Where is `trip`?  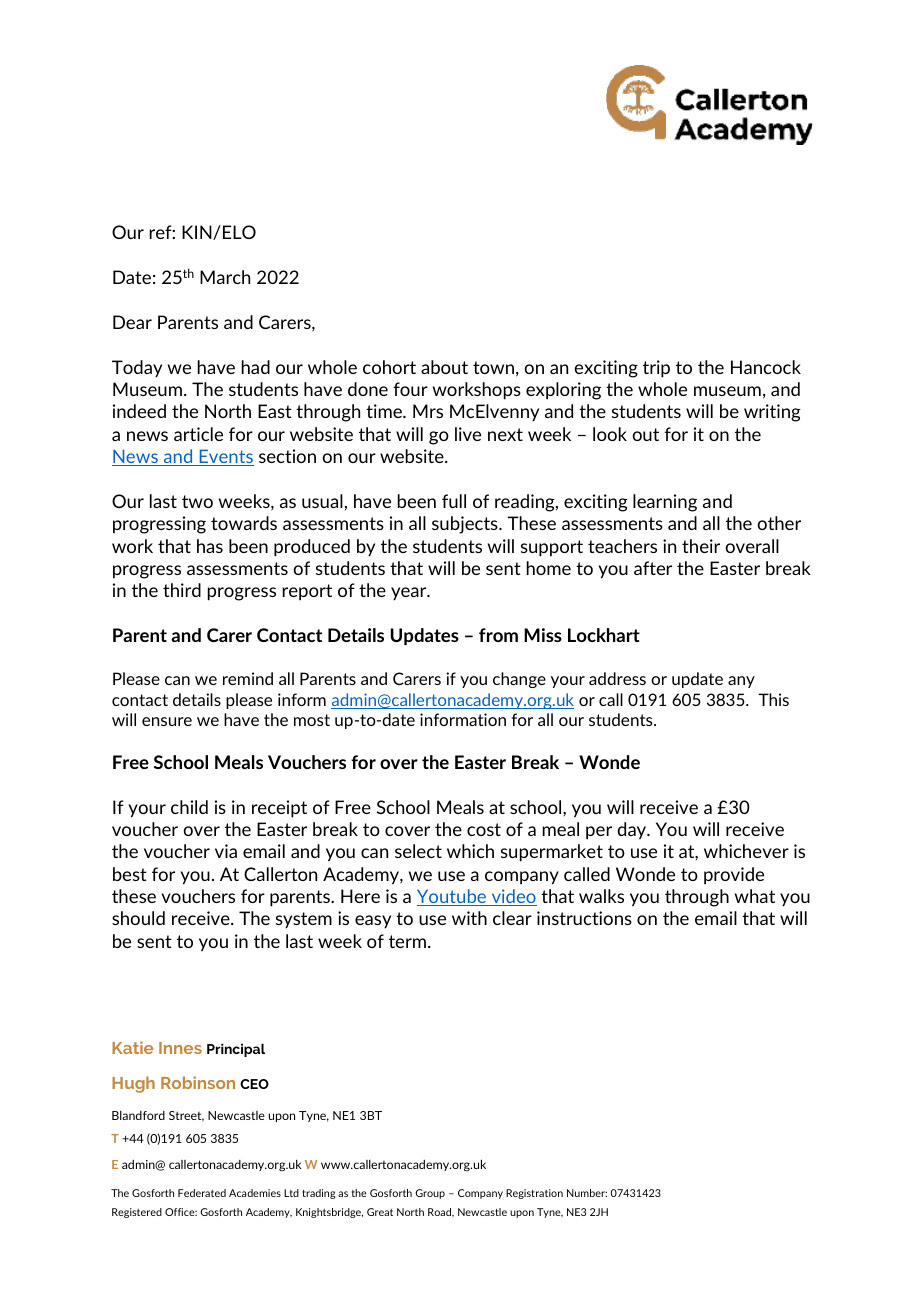
trip is located at coordinates (656, 369).
